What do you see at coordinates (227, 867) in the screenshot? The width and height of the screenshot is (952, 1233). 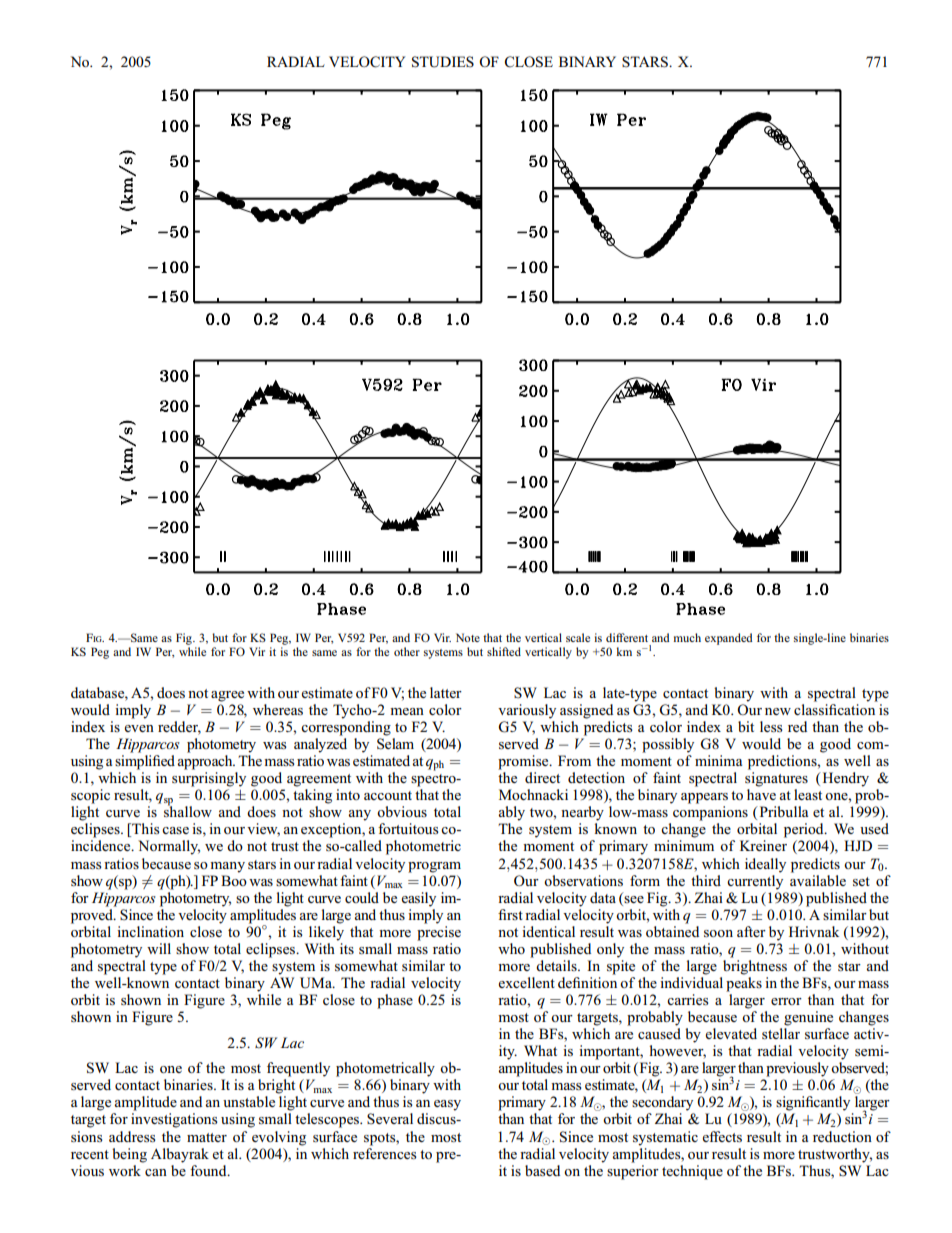 I see `many` at bounding box center [227, 867].
